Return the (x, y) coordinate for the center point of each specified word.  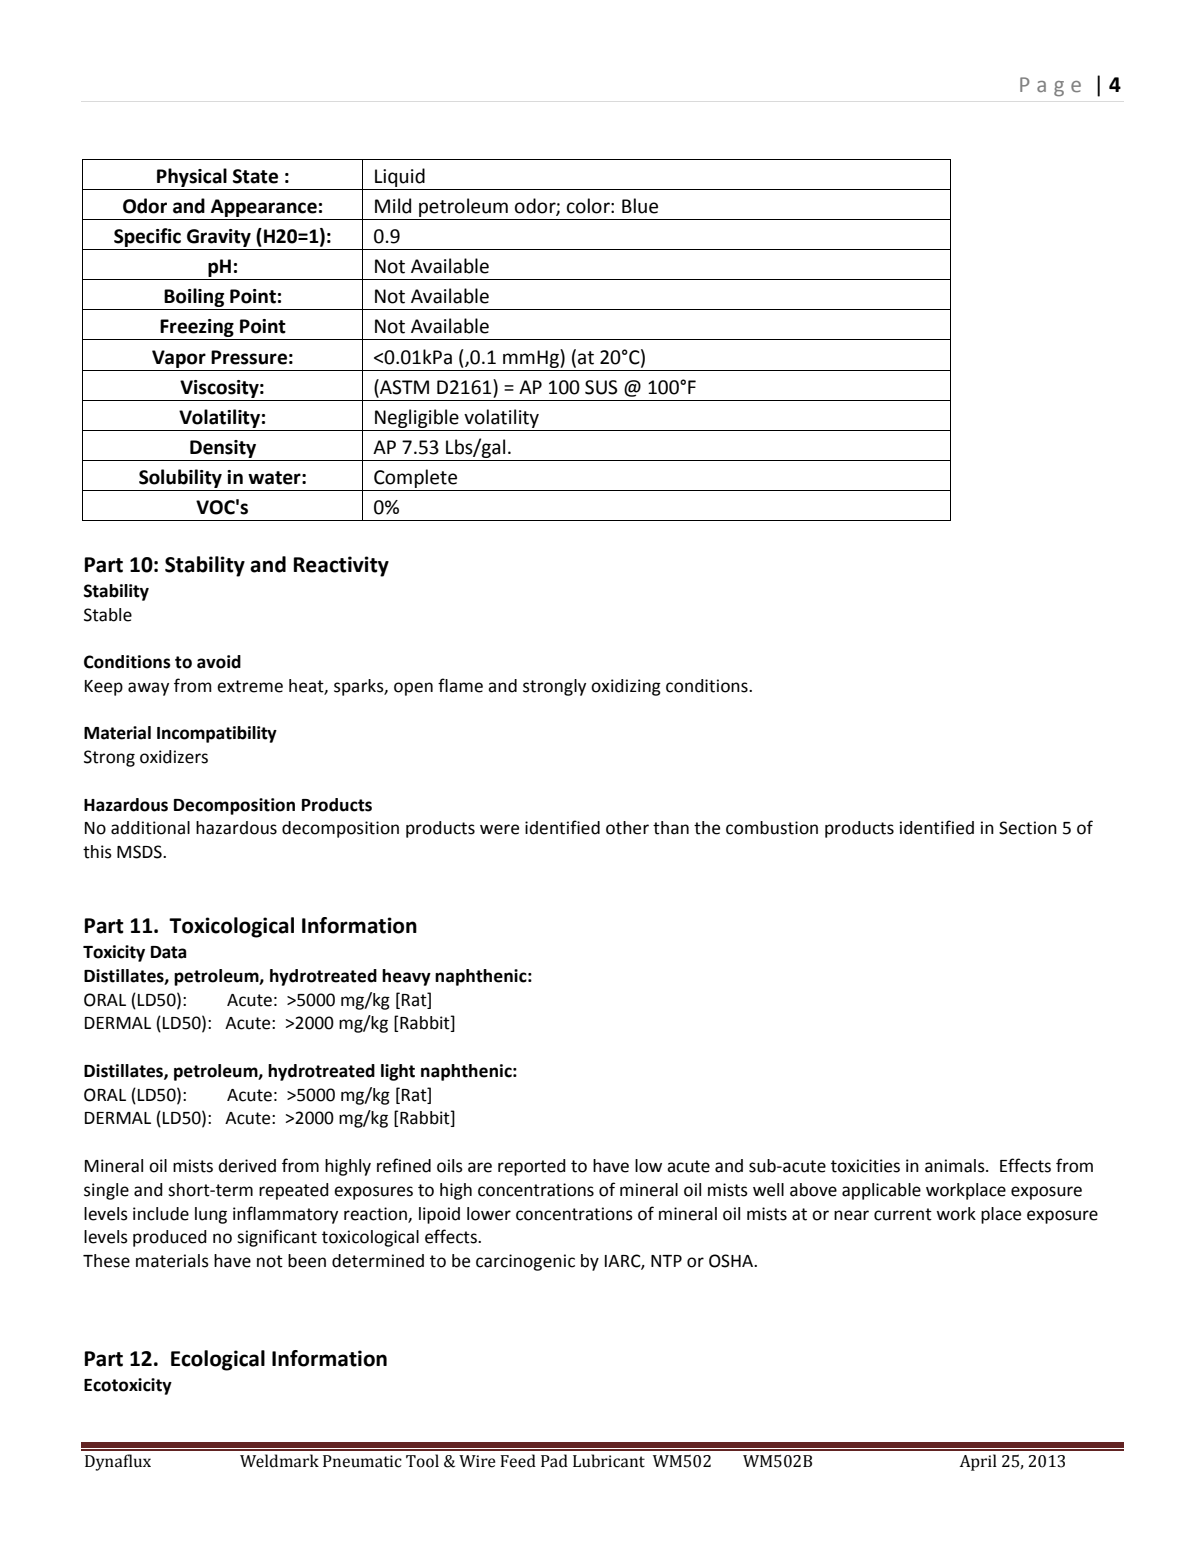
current (903, 1214)
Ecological (218, 1360)
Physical (192, 177)
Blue (640, 206)
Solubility (180, 478)
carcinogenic (525, 1262)
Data (168, 952)
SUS (601, 387)
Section (1028, 828)
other (627, 828)
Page (1050, 87)
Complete (416, 480)
